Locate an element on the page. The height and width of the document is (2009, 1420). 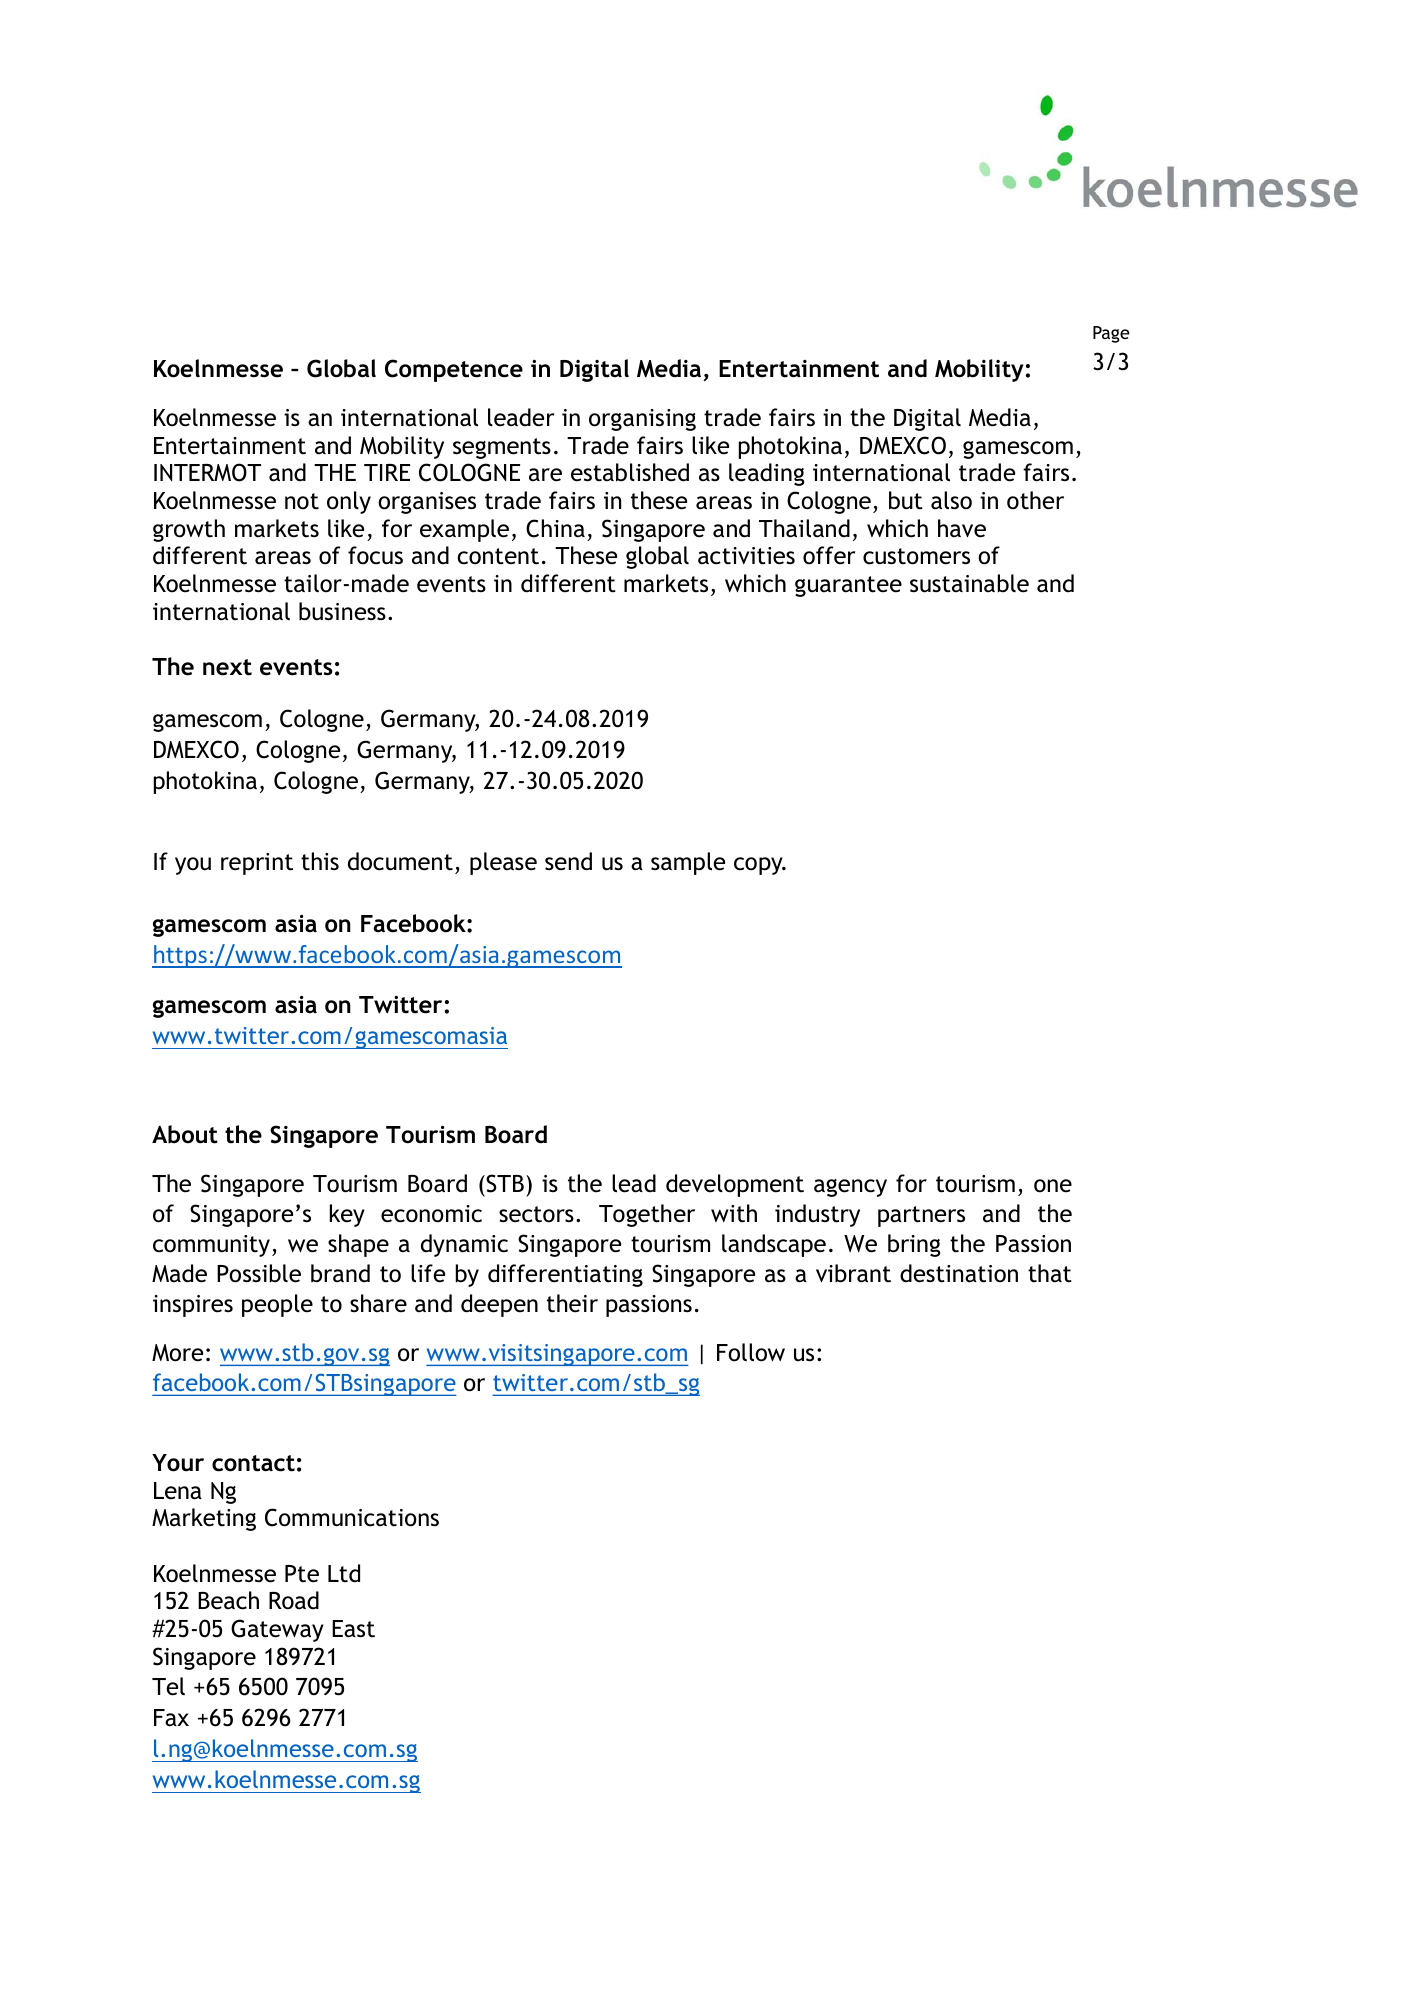
About is located at coordinates (185, 1134).
